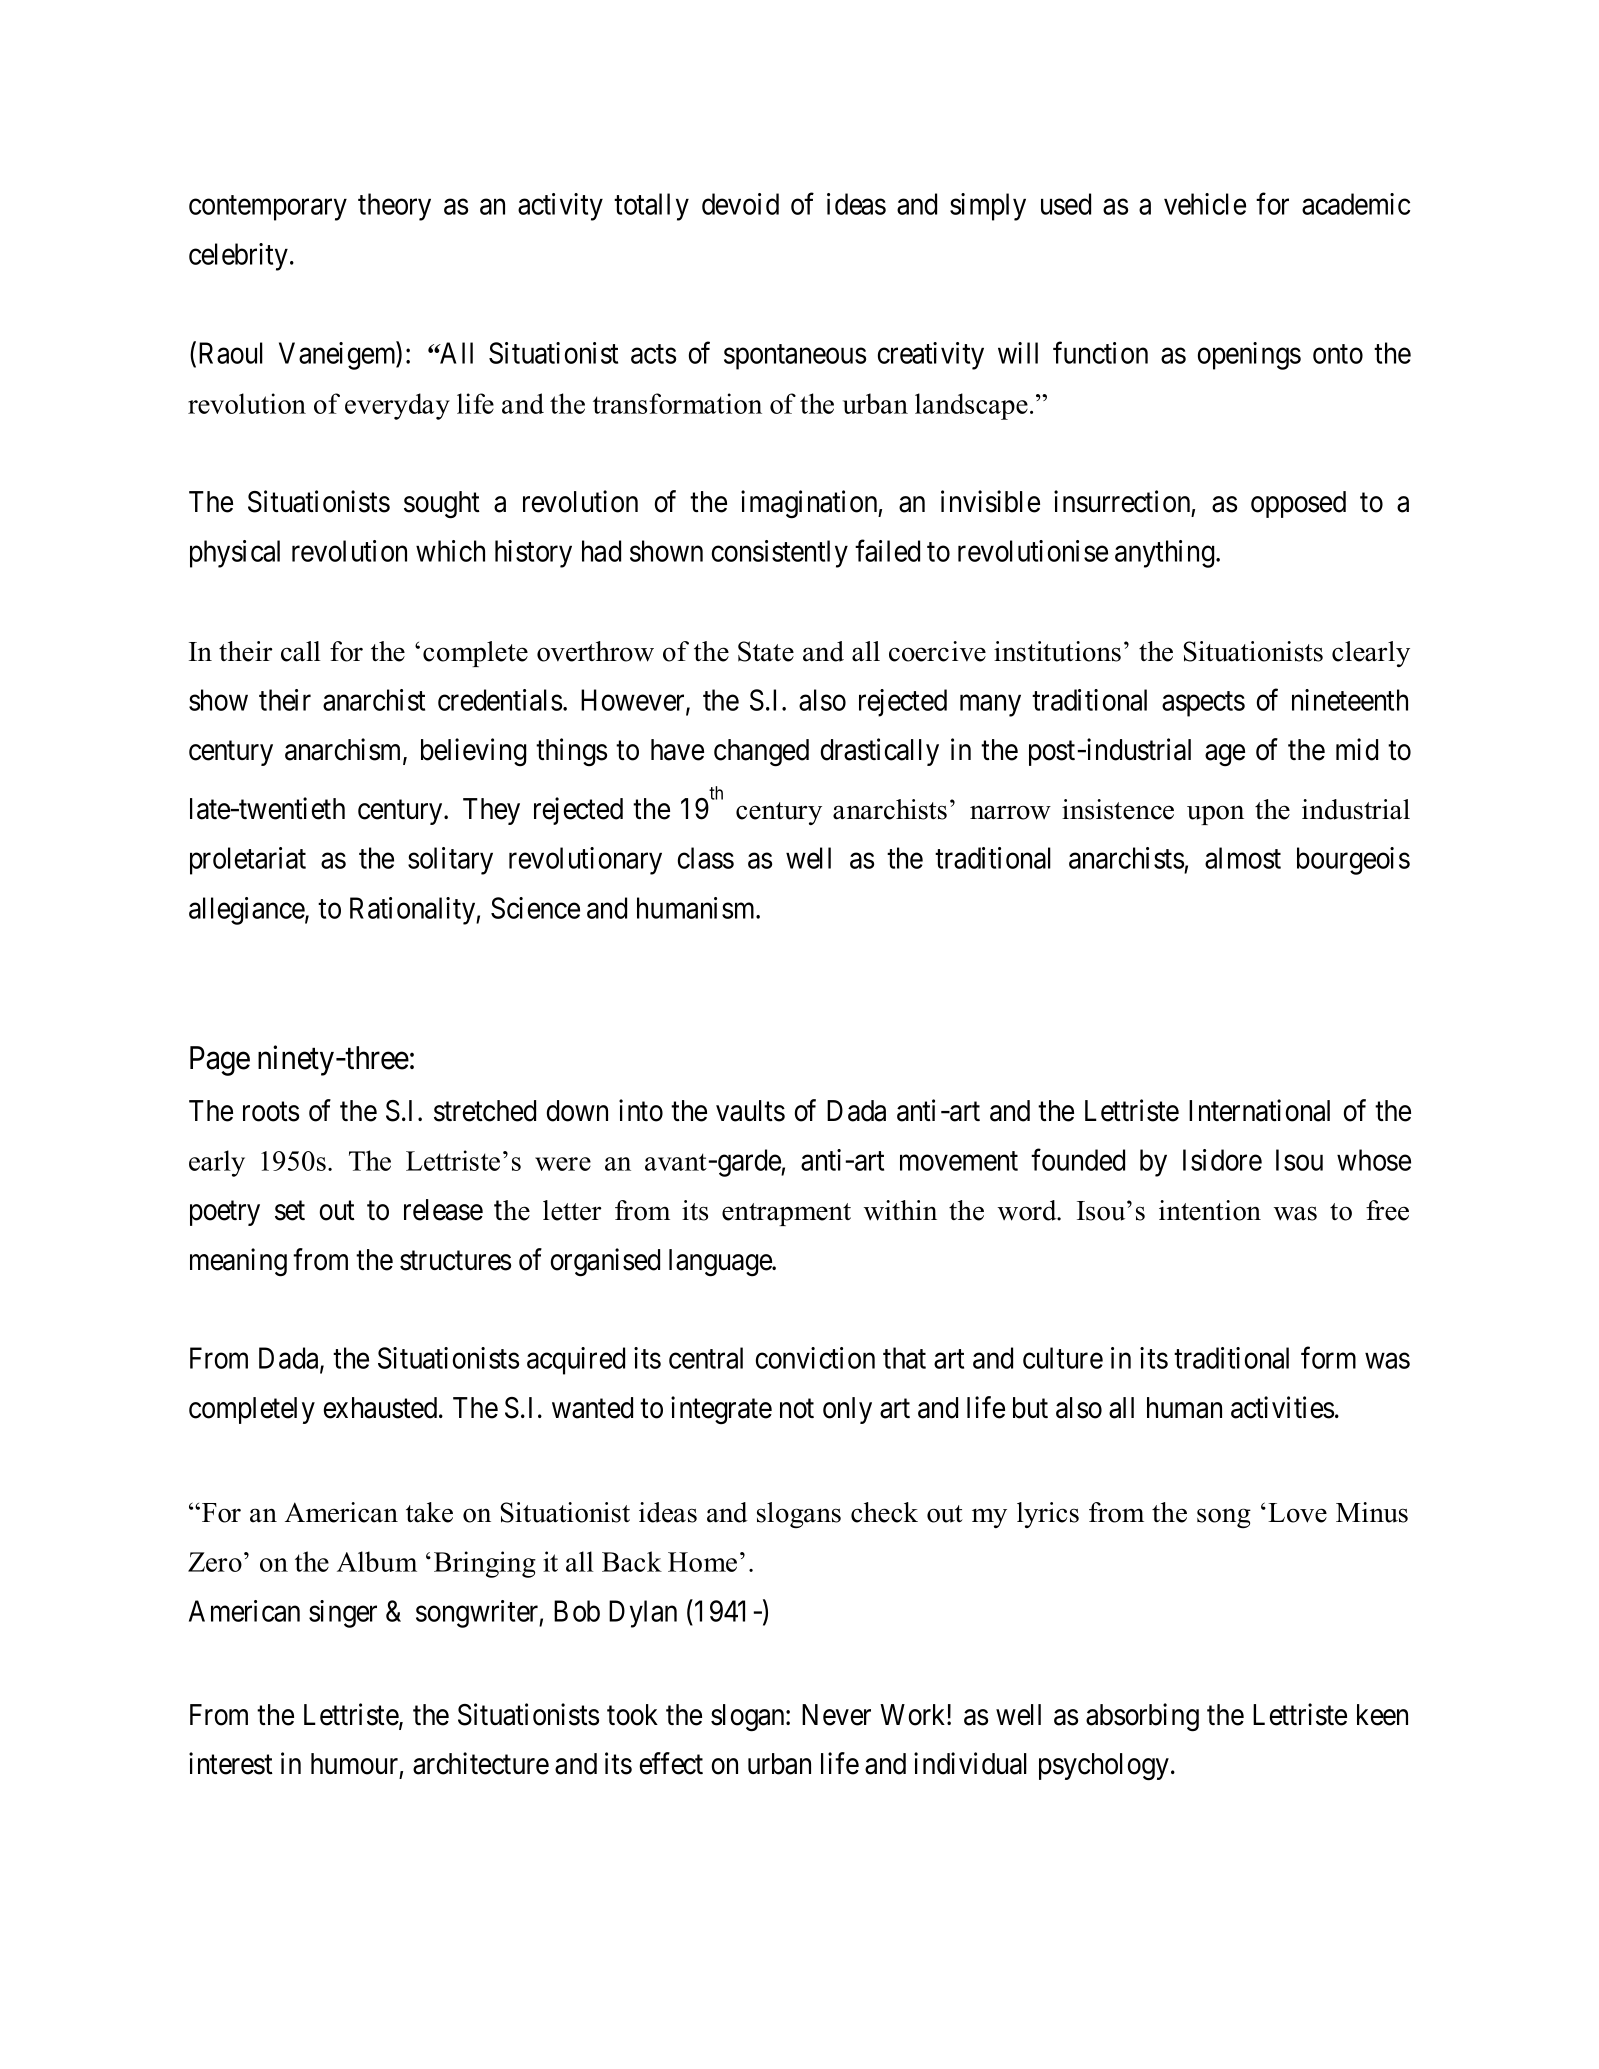 This screenshot has height=2069, width=1599. I want to click on into, so click(641, 1110).
